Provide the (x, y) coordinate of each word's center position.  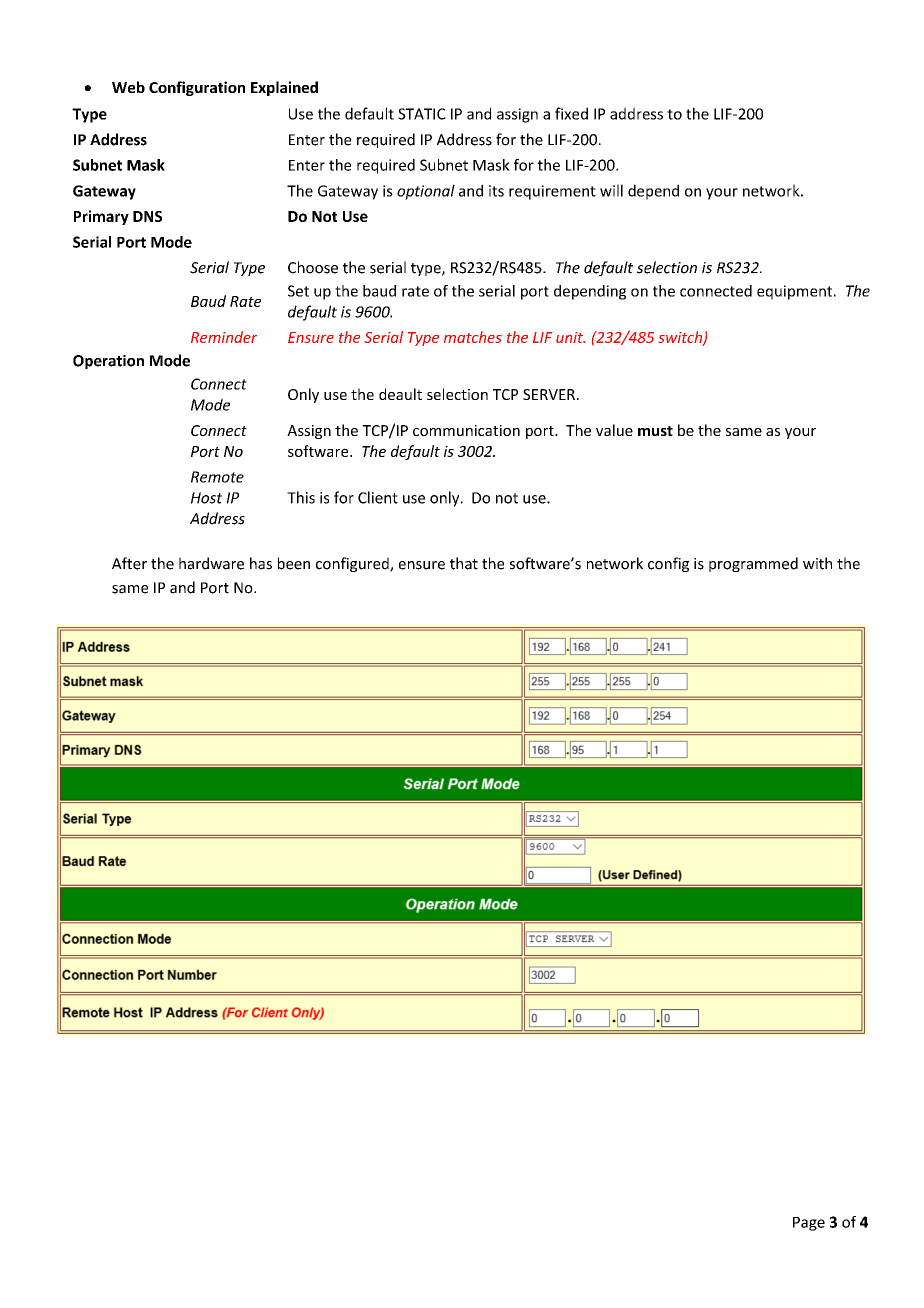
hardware (211, 563)
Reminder (224, 337)
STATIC (422, 114)
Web (128, 87)
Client (378, 497)
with (817, 563)
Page (809, 1224)
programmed (753, 564)
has (261, 563)
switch (681, 338)
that (464, 563)
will (611, 190)
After (129, 563)
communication (466, 430)
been (294, 563)
